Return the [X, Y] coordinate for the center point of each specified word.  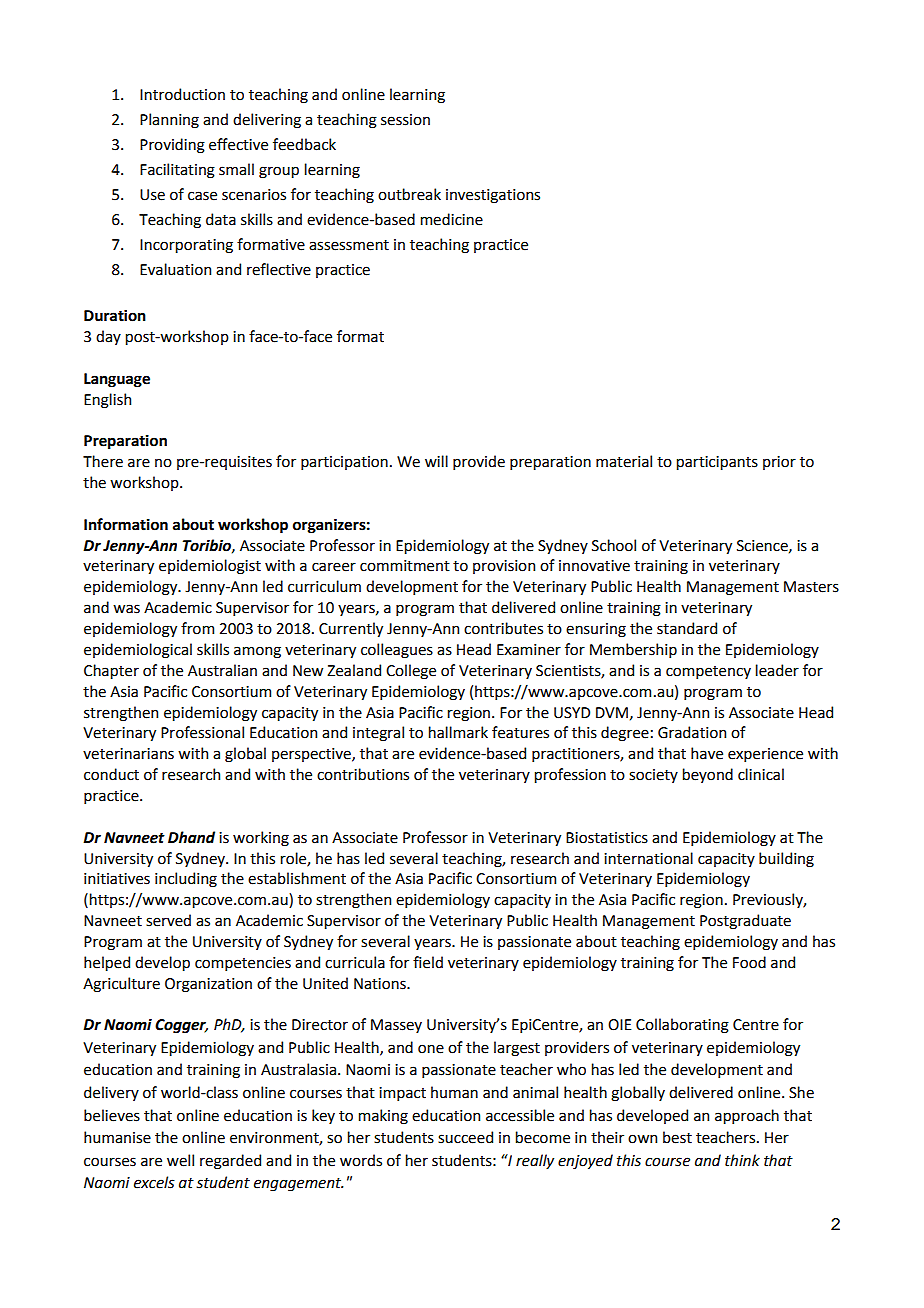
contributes [503, 628]
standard [687, 628]
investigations [493, 196]
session [405, 120]
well [180, 1160]
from [197, 628]
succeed [465, 1137]
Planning [169, 121]
